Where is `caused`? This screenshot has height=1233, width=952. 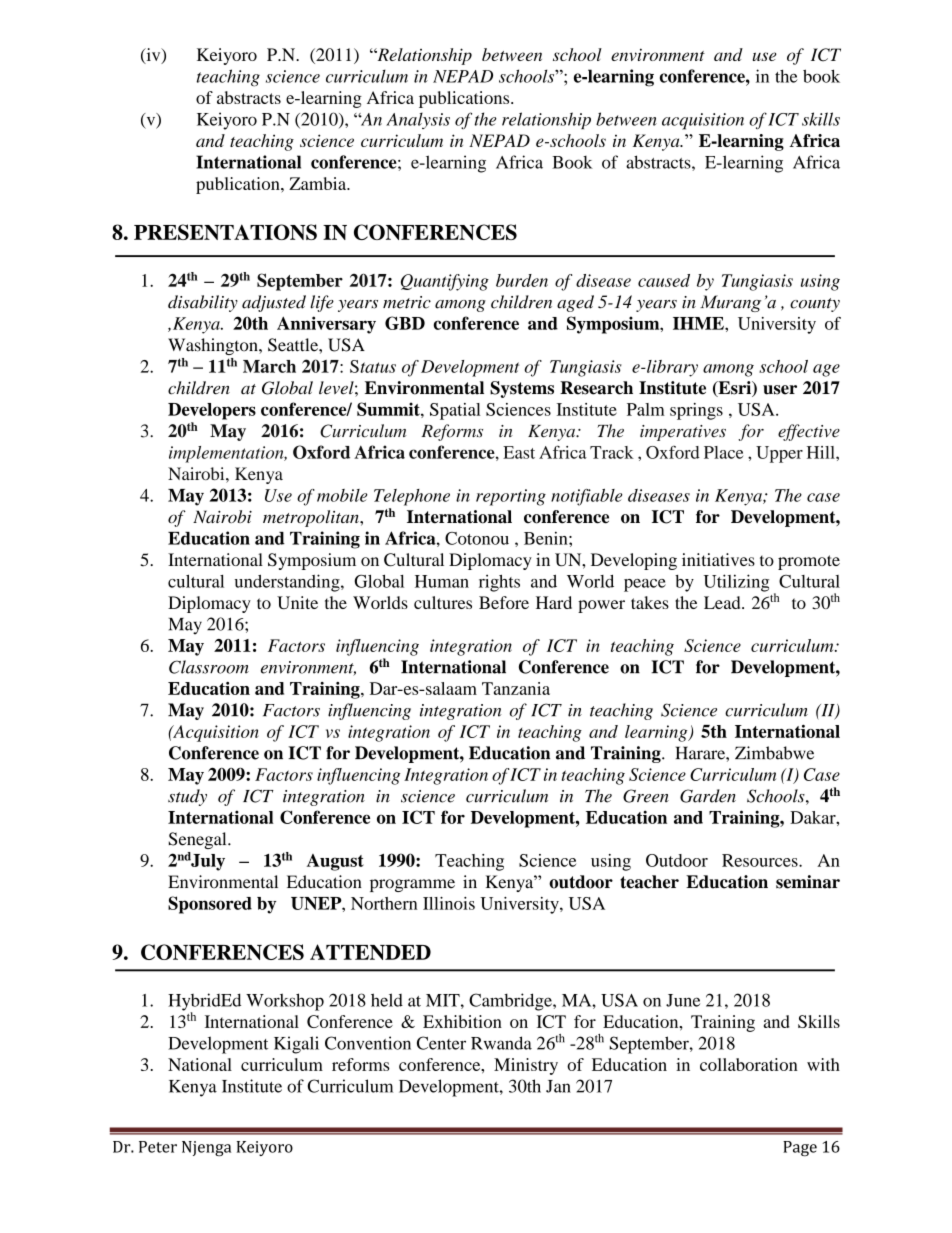
caused is located at coordinates (664, 280).
